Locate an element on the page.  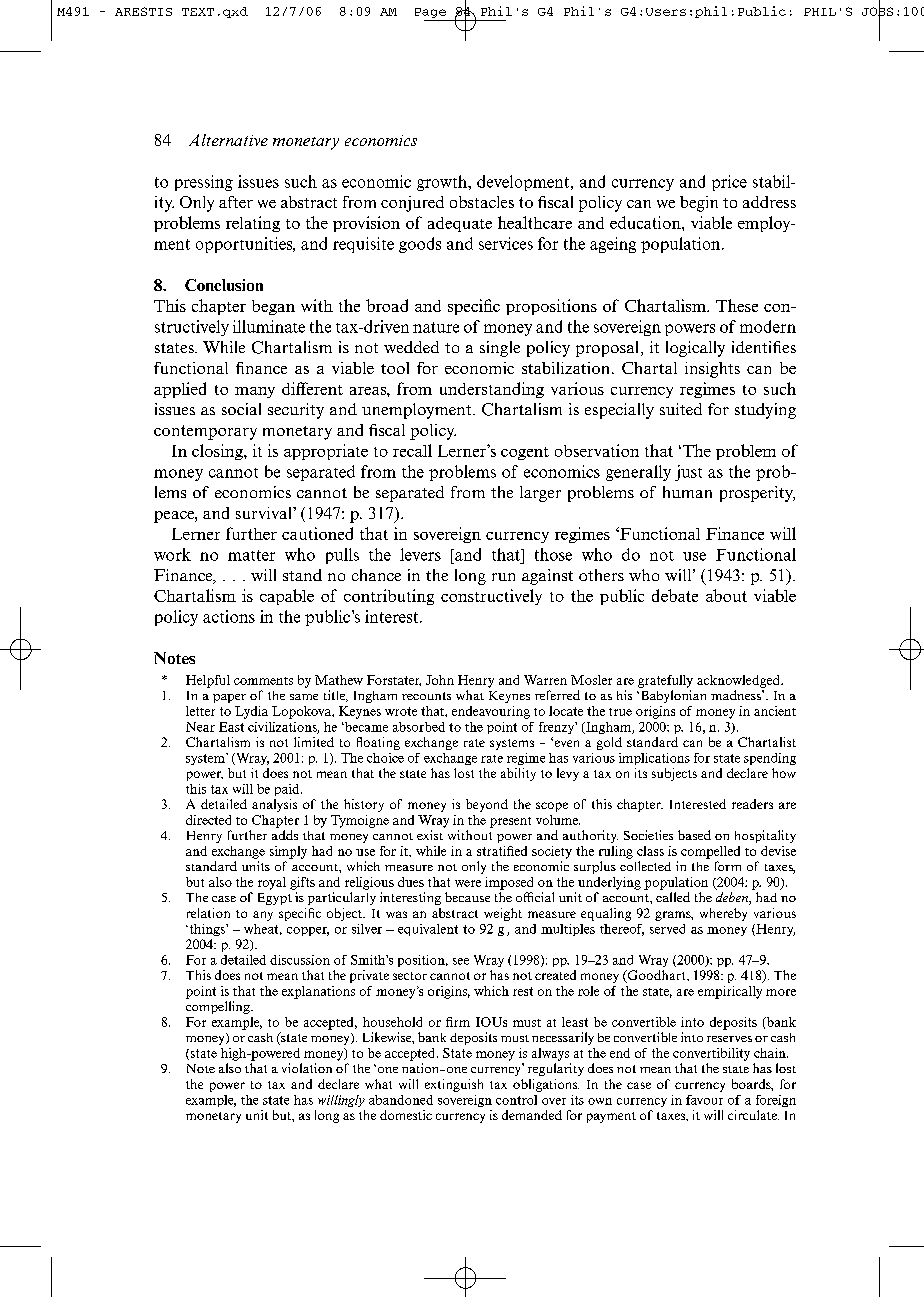
royal is located at coordinates (272, 883).
